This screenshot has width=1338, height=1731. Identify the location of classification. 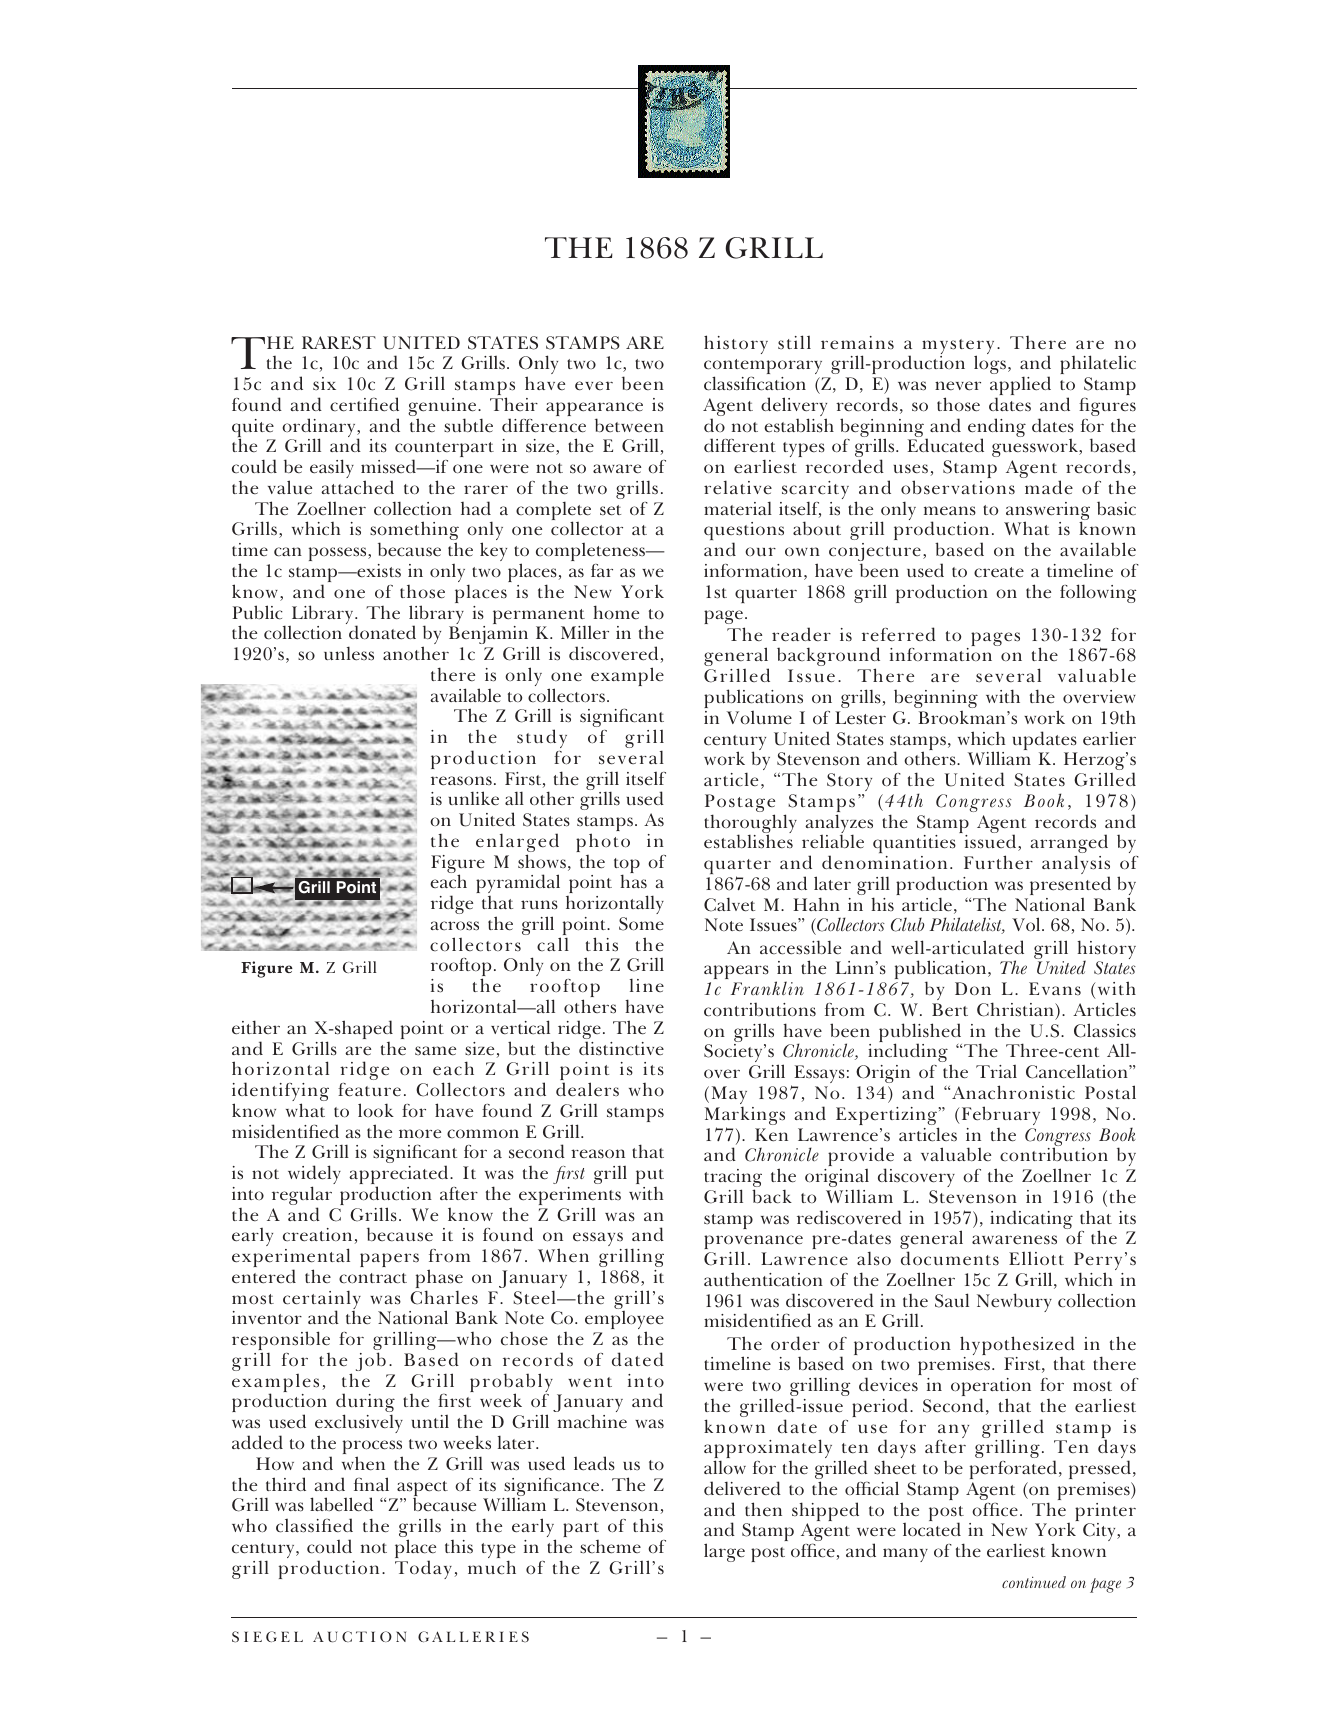
(755, 383).
